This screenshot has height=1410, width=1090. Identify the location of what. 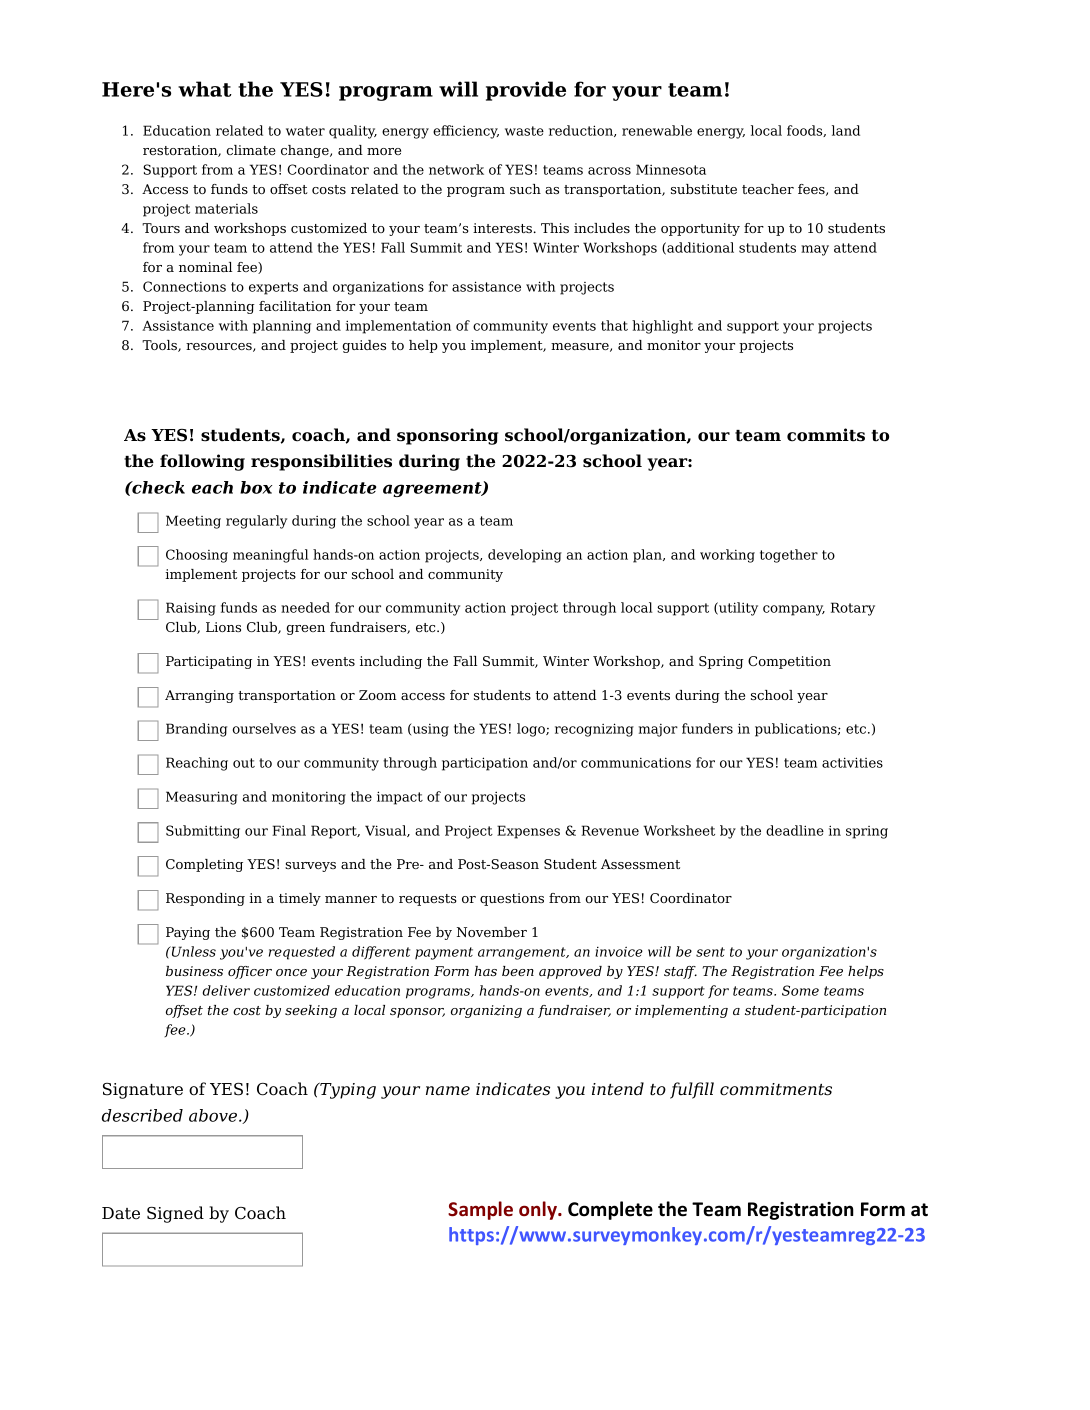
(205, 89).
